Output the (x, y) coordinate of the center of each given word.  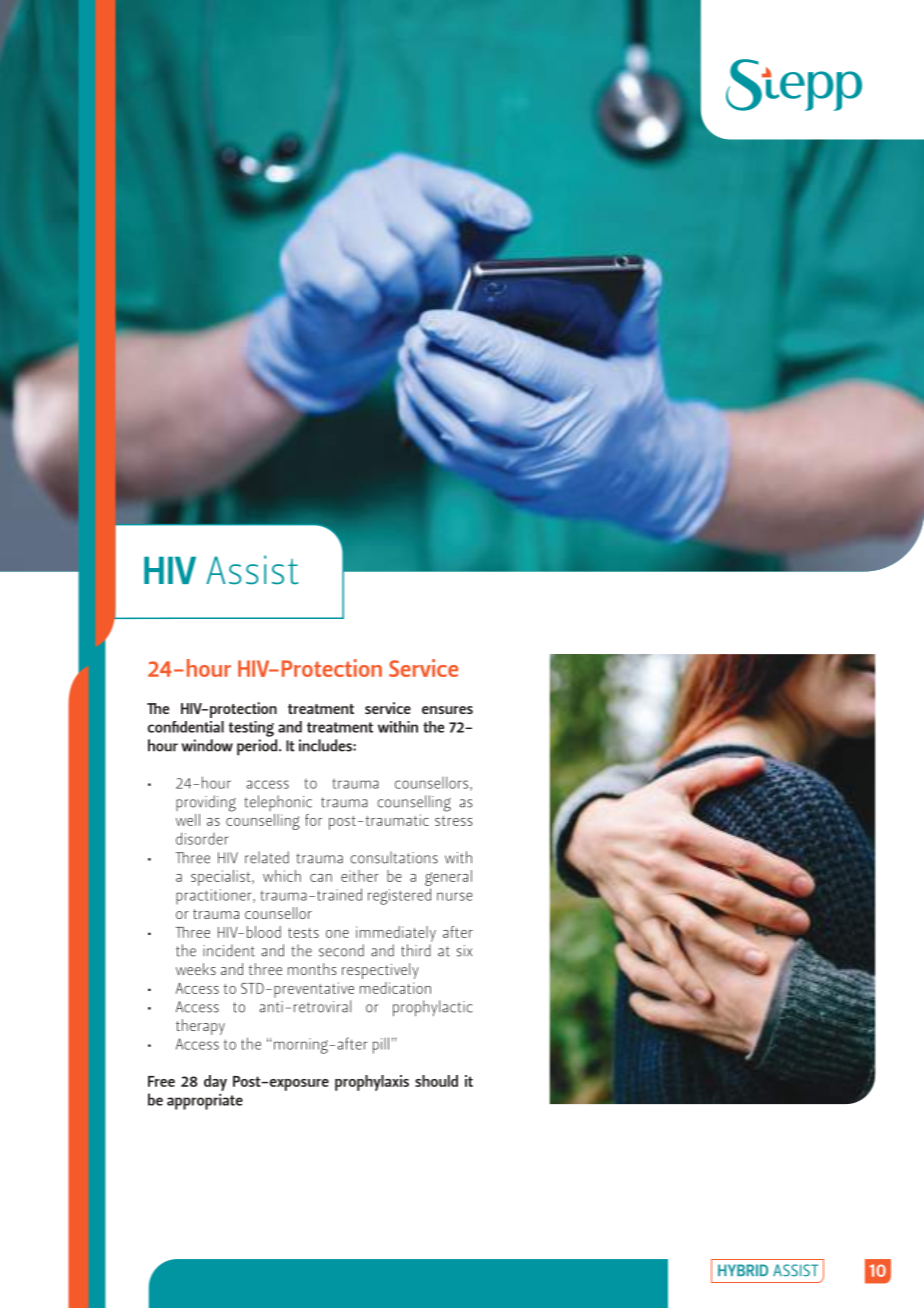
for (313, 820)
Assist (252, 570)
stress (454, 821)
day (215, 1083)
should (436, 1081)
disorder (202, 838)
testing (251, 729)
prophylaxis (372, 1083)
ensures (447, 710)
